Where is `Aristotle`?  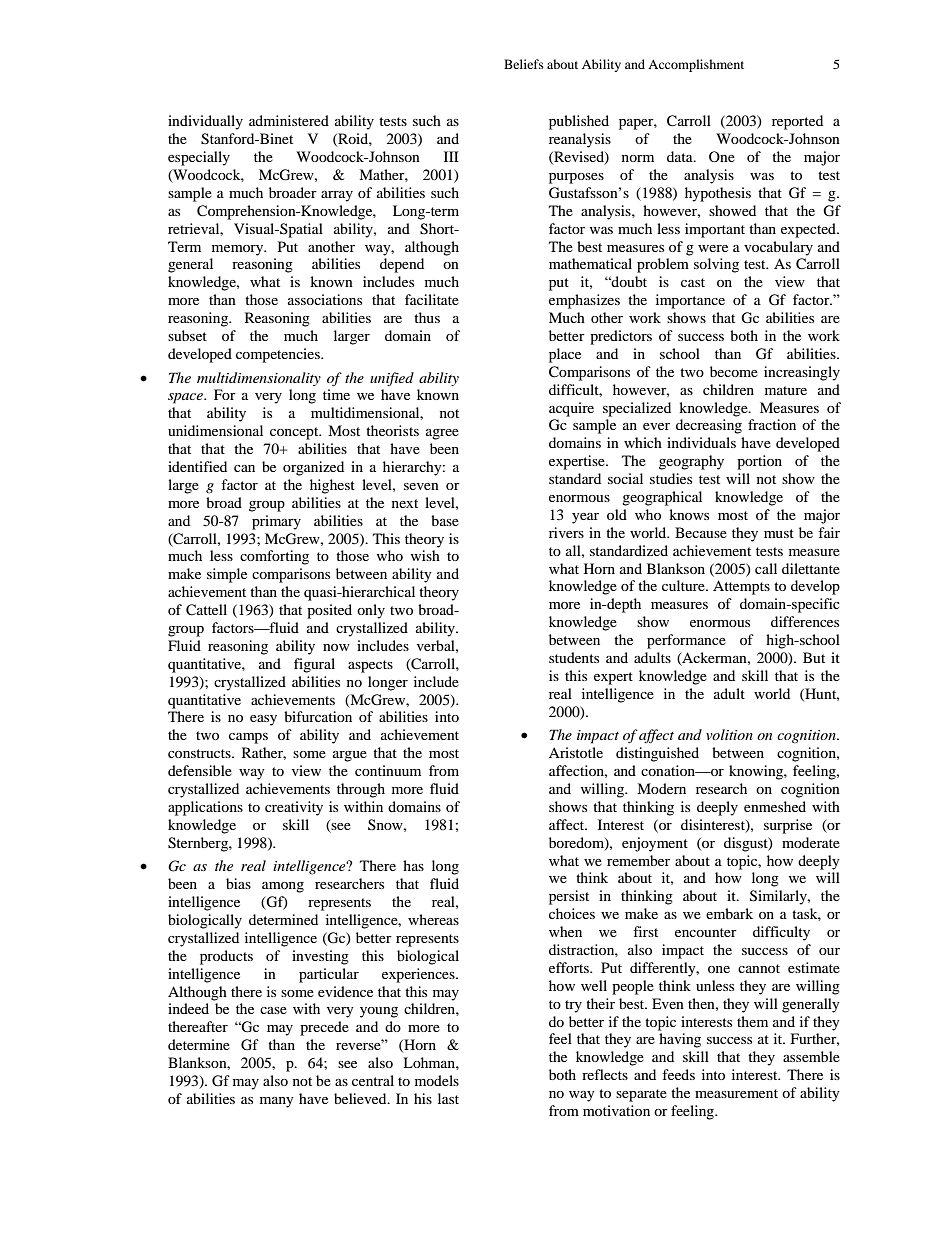 Aristotle is located at coordinates (576, 752).
